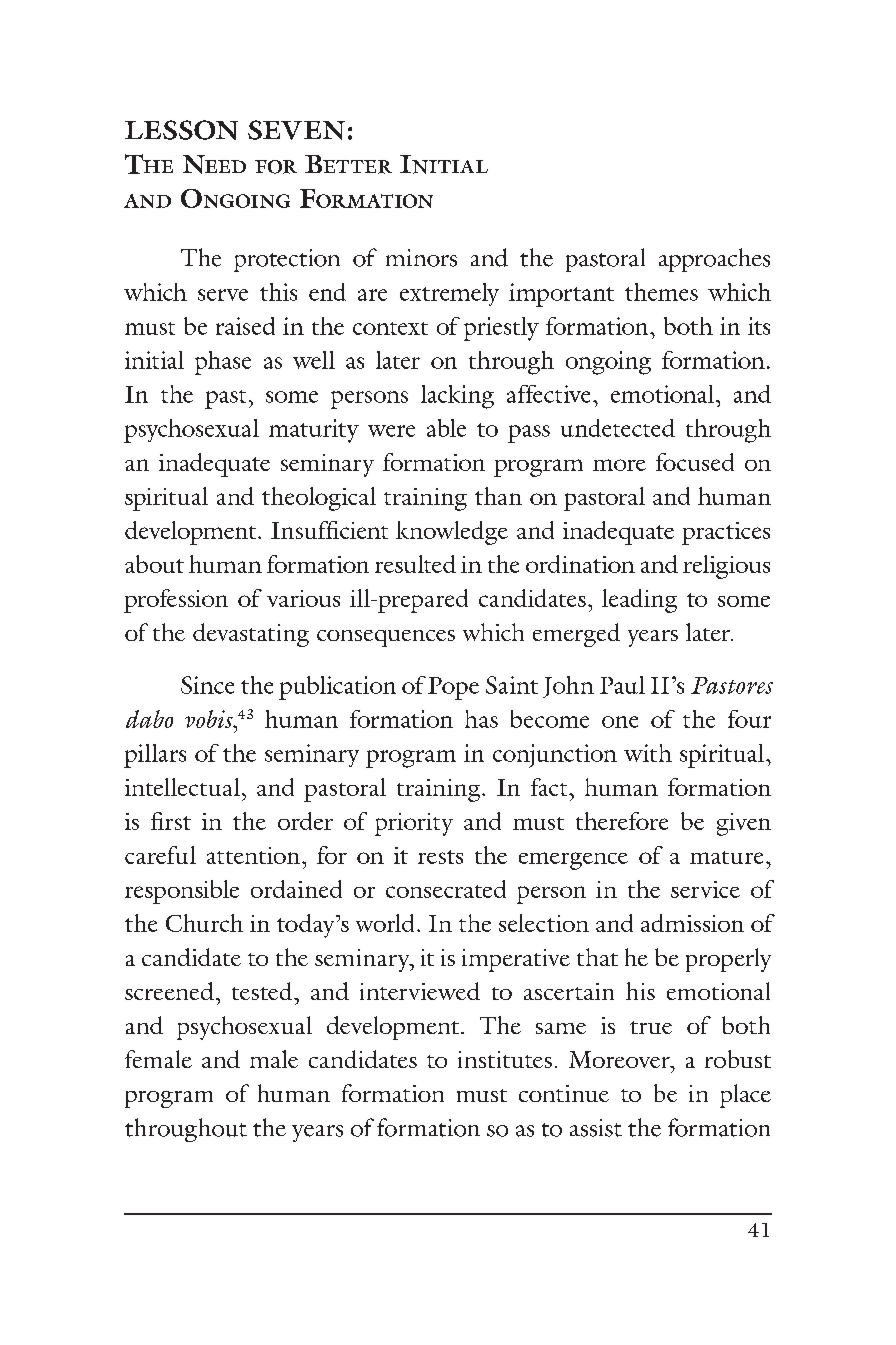  I want to click on LESSON, so click(181, 130).
